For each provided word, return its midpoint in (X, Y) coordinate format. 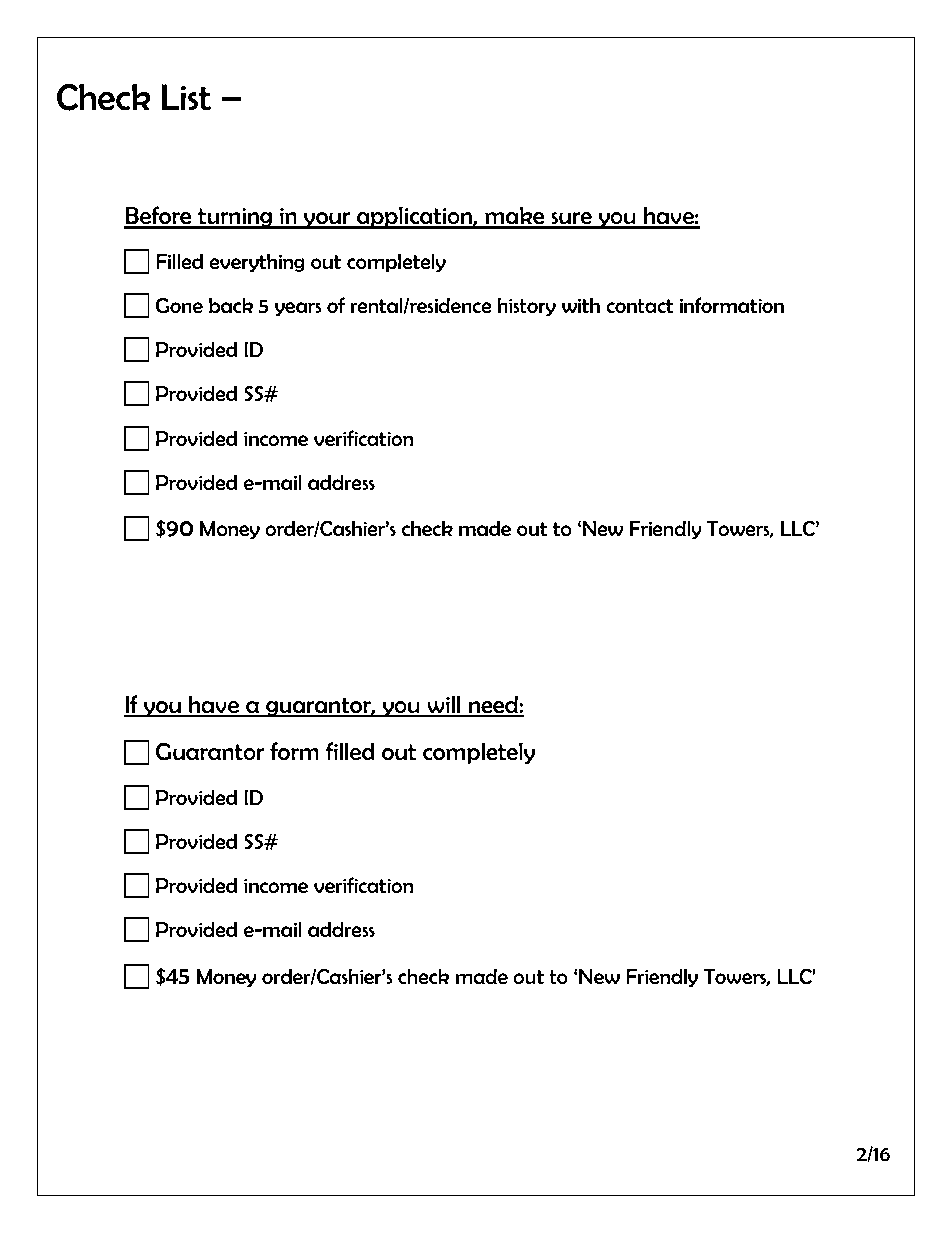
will (444, 706)
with (581, 305)
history (526, 307)
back (231, 305)
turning (235, 218)
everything (257, 263)
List (186, 97)
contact (639, 306)
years (298, 309)
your (327, 220)
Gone (179, 305)
